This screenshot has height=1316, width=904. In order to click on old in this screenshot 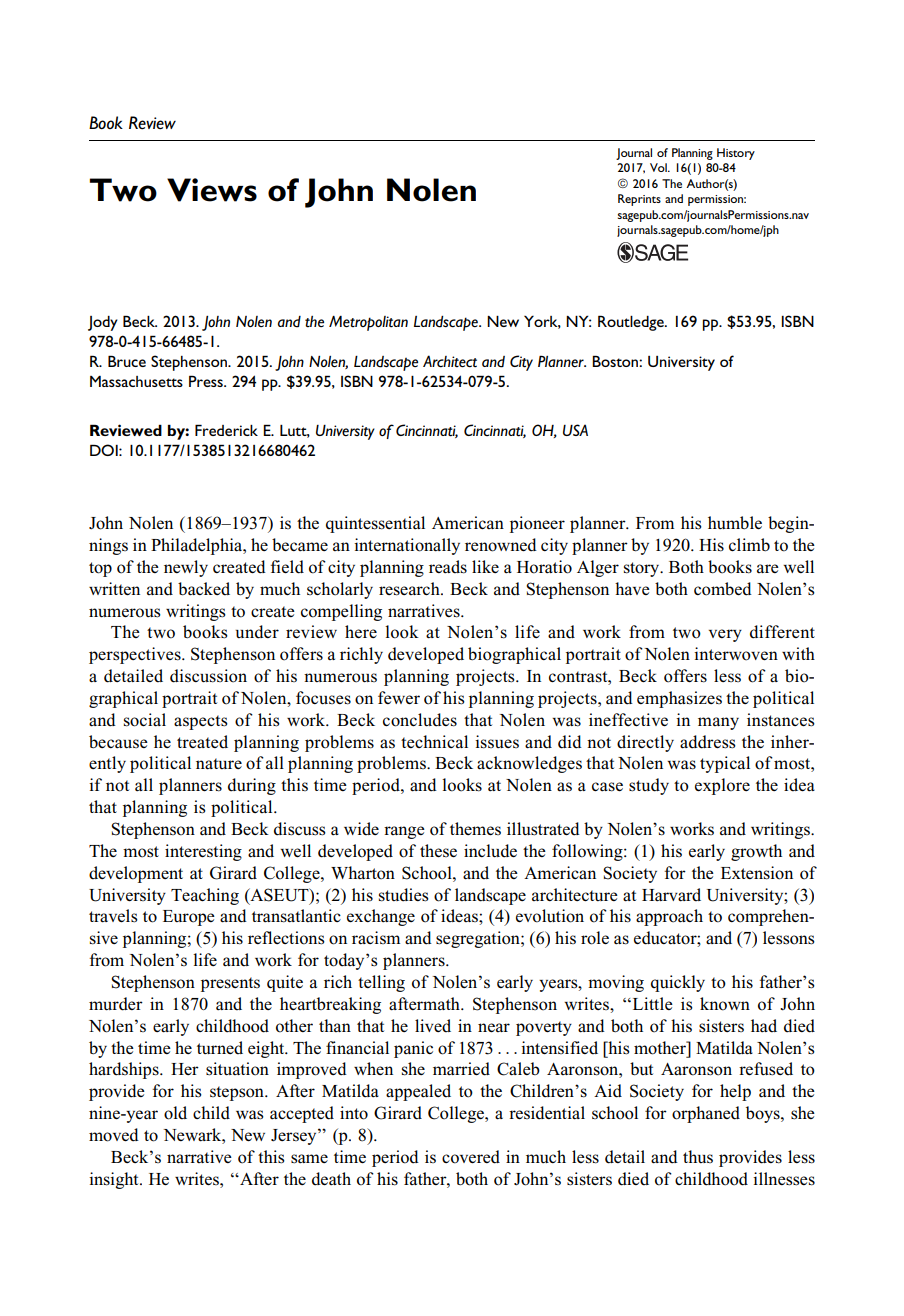, I will do `click(175, 1113)`.
